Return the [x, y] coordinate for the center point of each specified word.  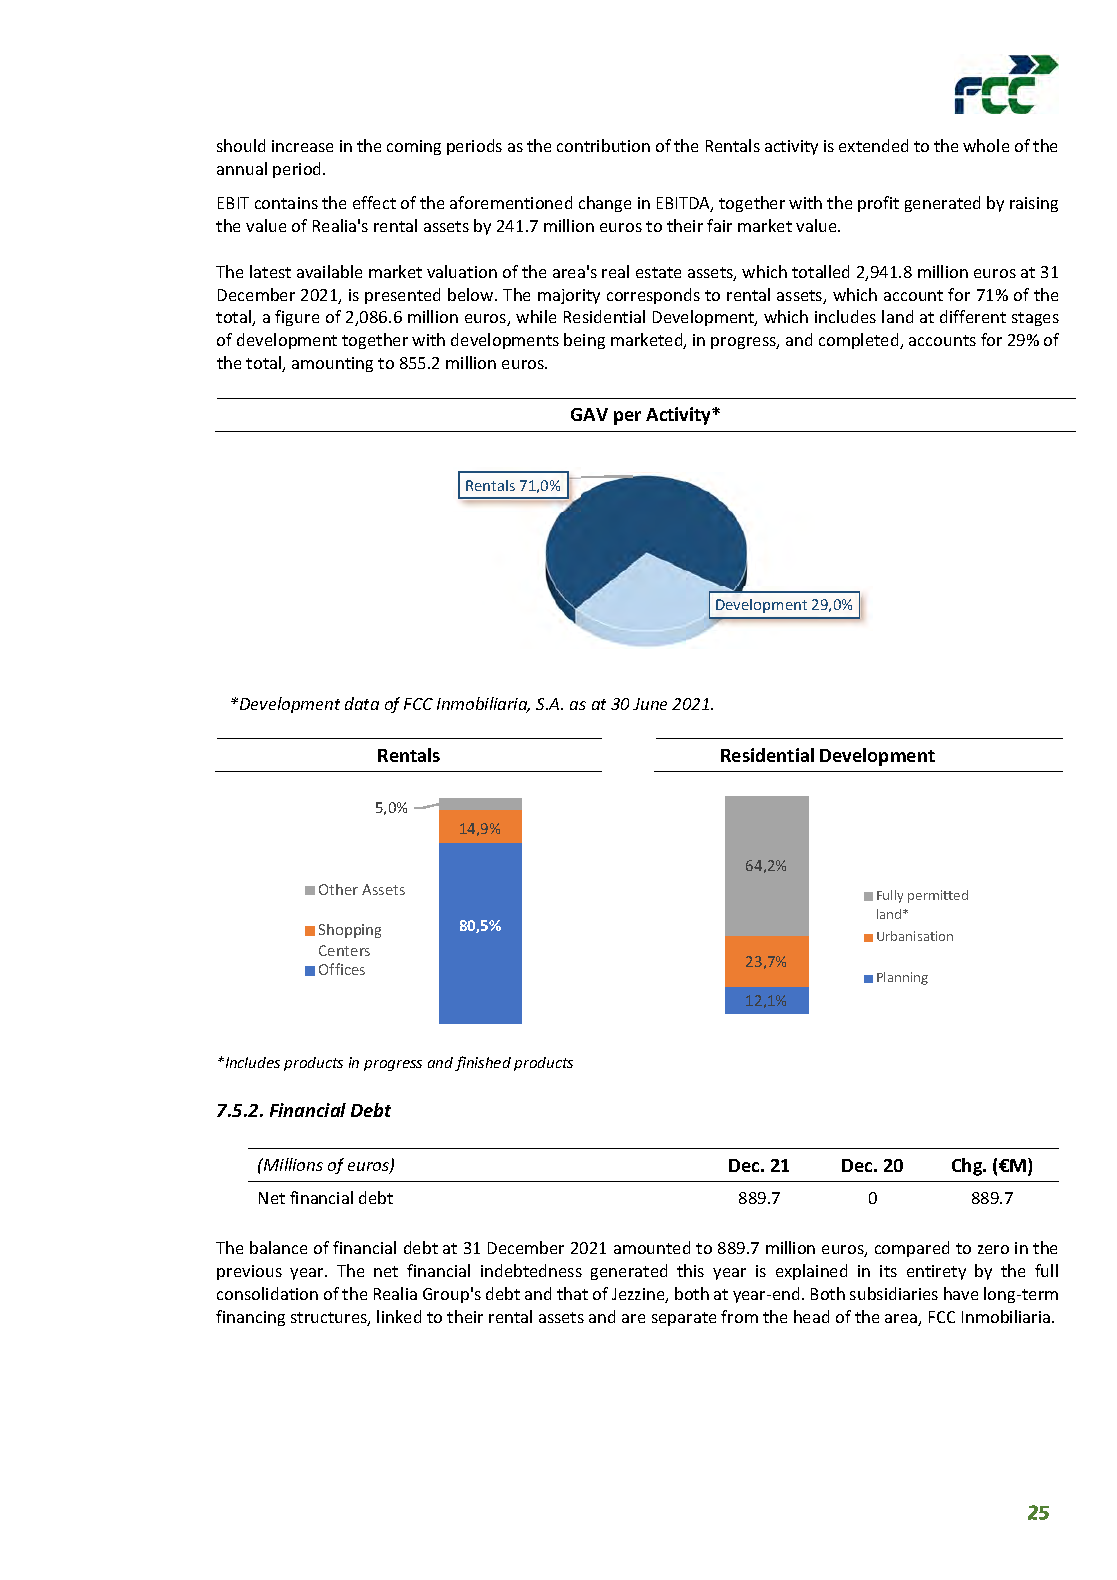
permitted [938, 896]
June [650, 704]
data [362, 703]
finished [483, 1063]
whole [986, 145]
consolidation [267, 1293]
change [605, 204]
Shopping [350, 931]
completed [860, 341]
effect [374, 202]
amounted [652, 1247]
